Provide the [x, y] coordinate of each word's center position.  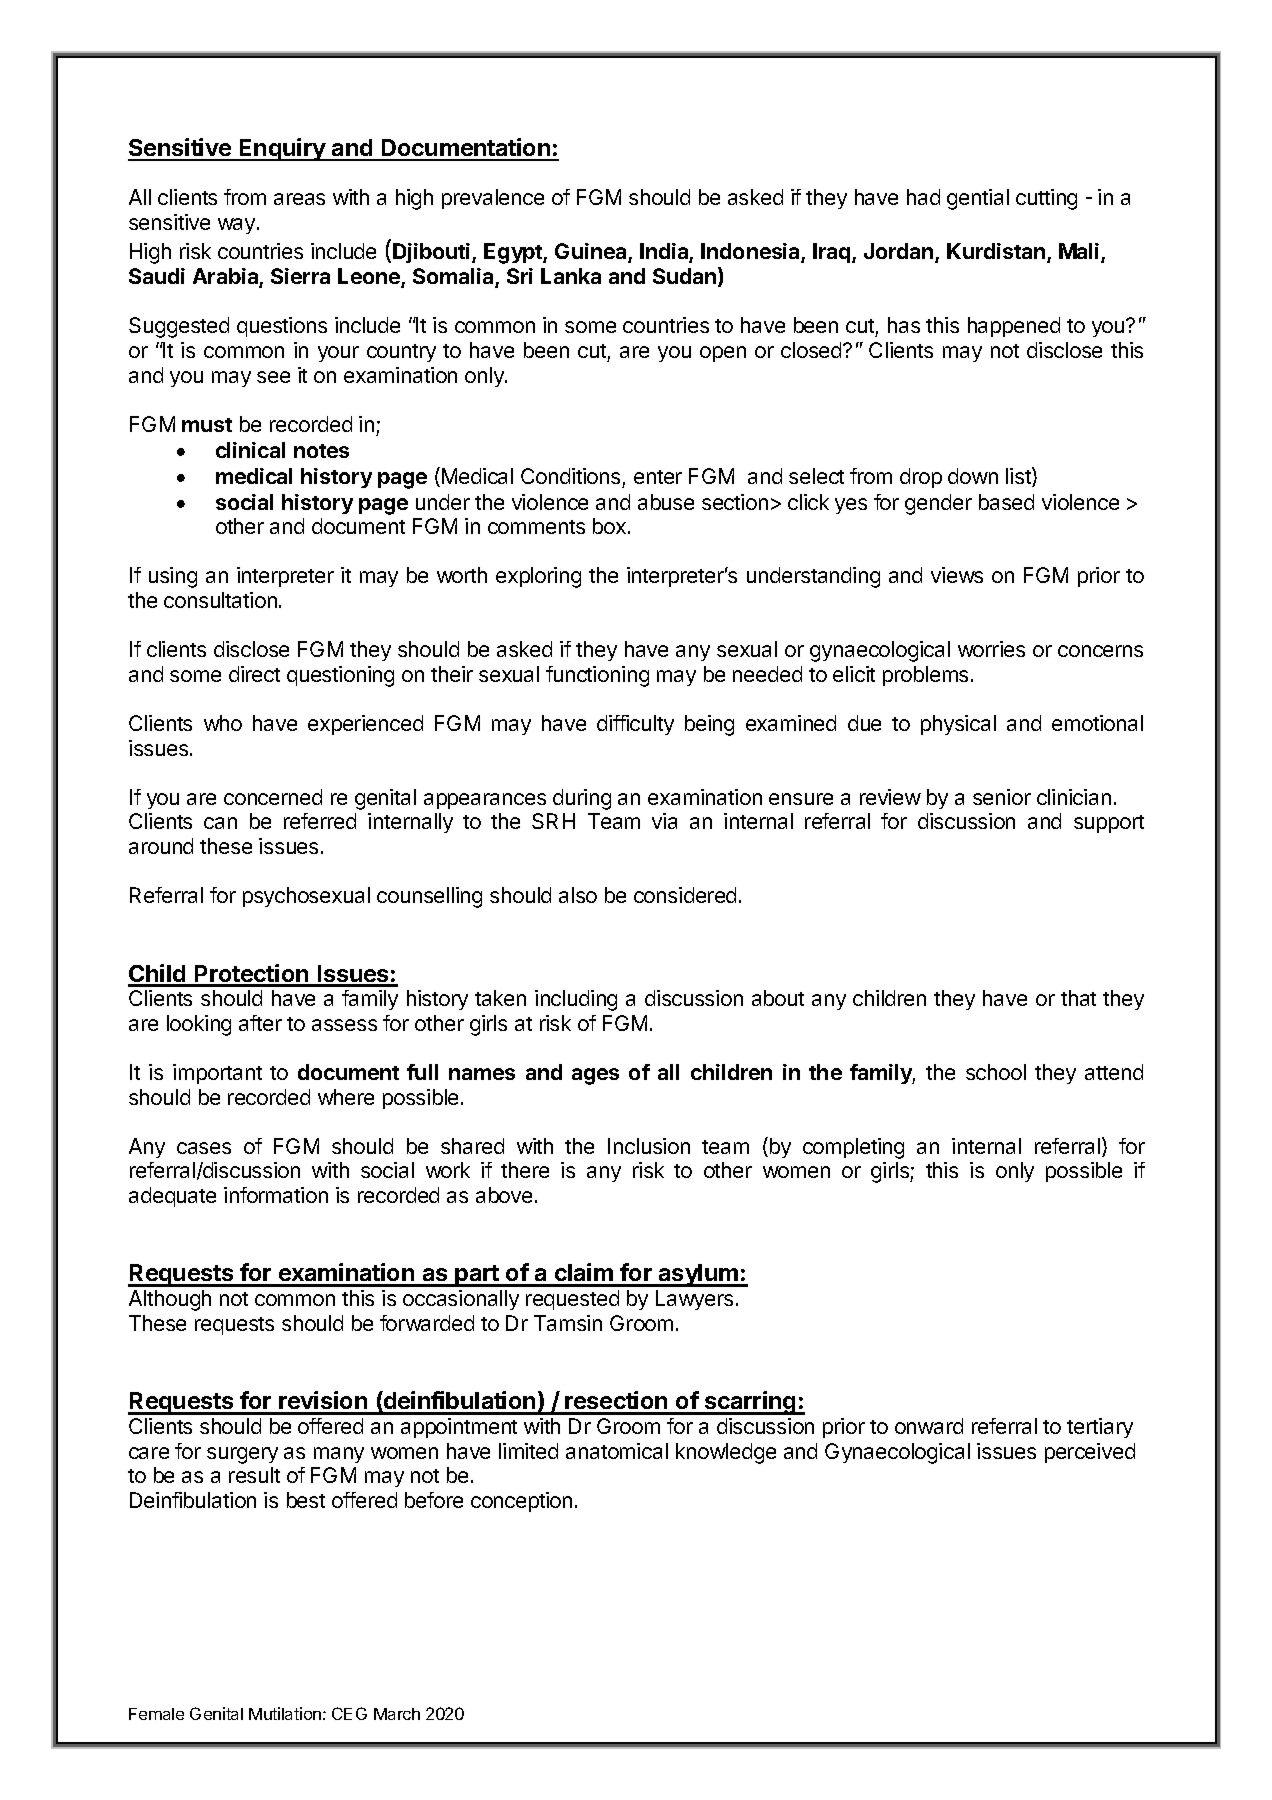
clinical [250, 450]
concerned [273, 797]
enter [658, 477]
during [582, 799]
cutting [1046, 199]
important [217, 1074]
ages [595, 1076]
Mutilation [285, 1713]
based [1006, 502]
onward [929, 1426]
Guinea [592, 252]
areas [299, 199]
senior [1002, 797]
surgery [242, 1455]
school [996, 1072]
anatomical [617, 1451]
